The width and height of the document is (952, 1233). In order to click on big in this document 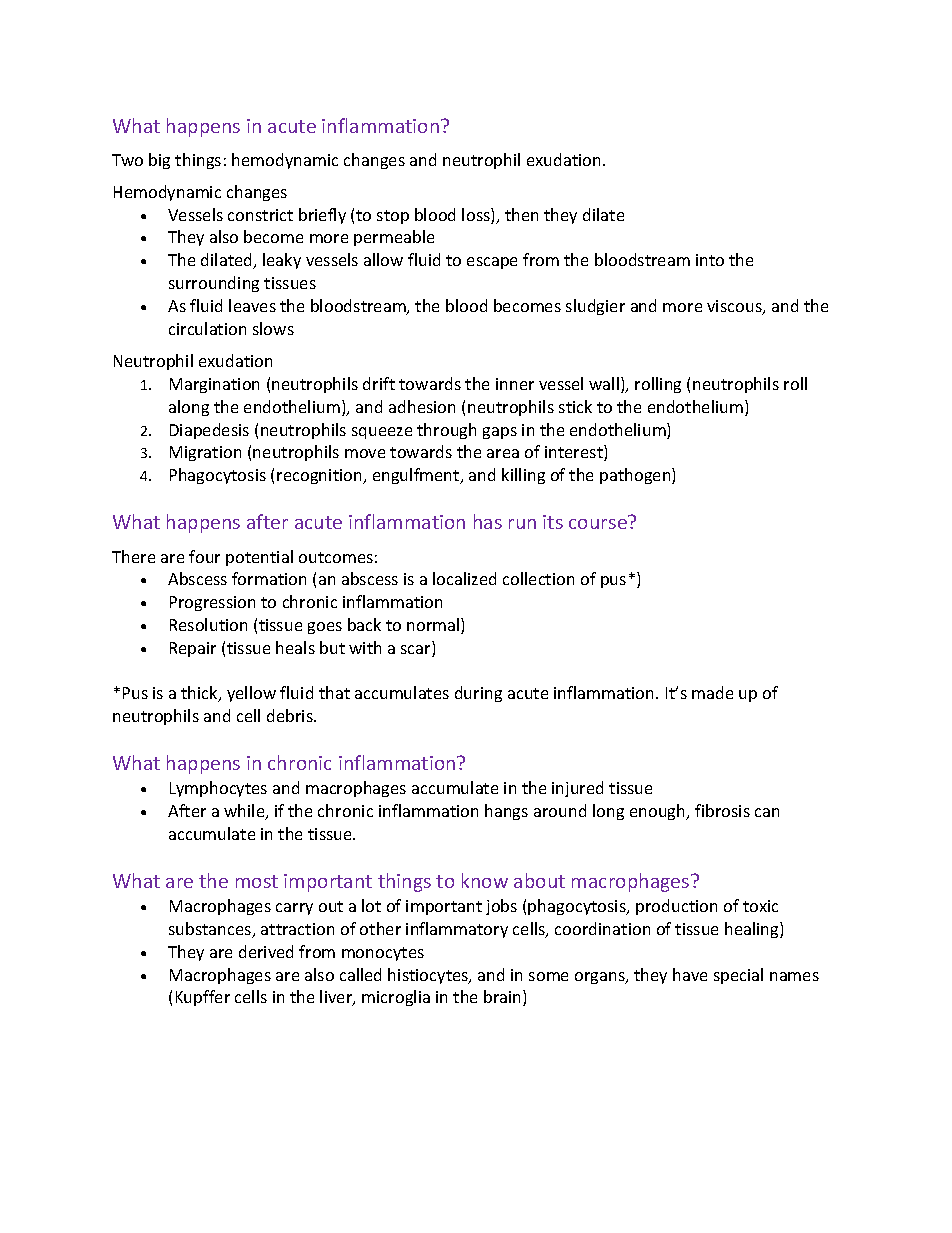, I will do `click(159, 161)`.
